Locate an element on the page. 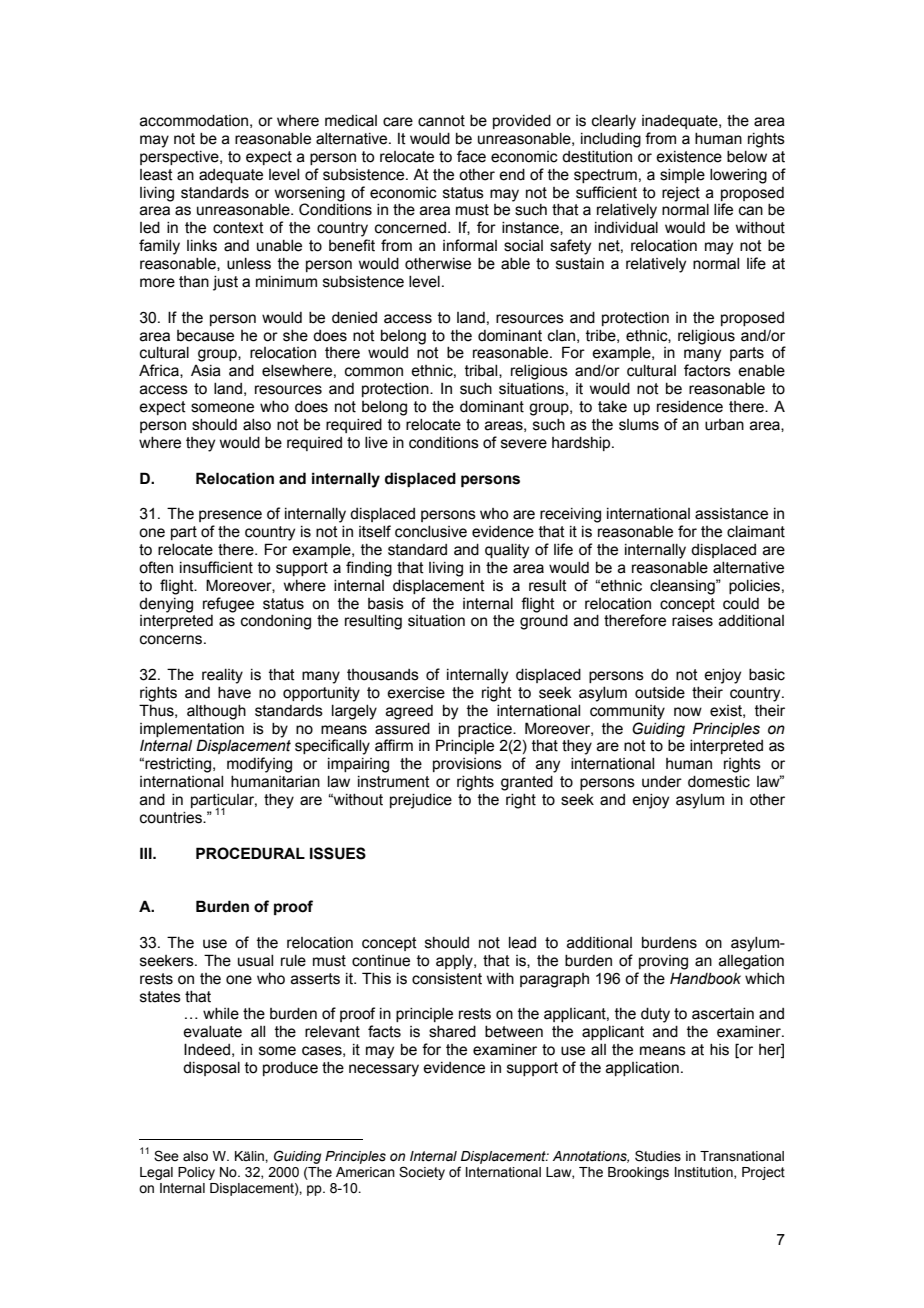  Policy is located at coordinates (196, 1173).
